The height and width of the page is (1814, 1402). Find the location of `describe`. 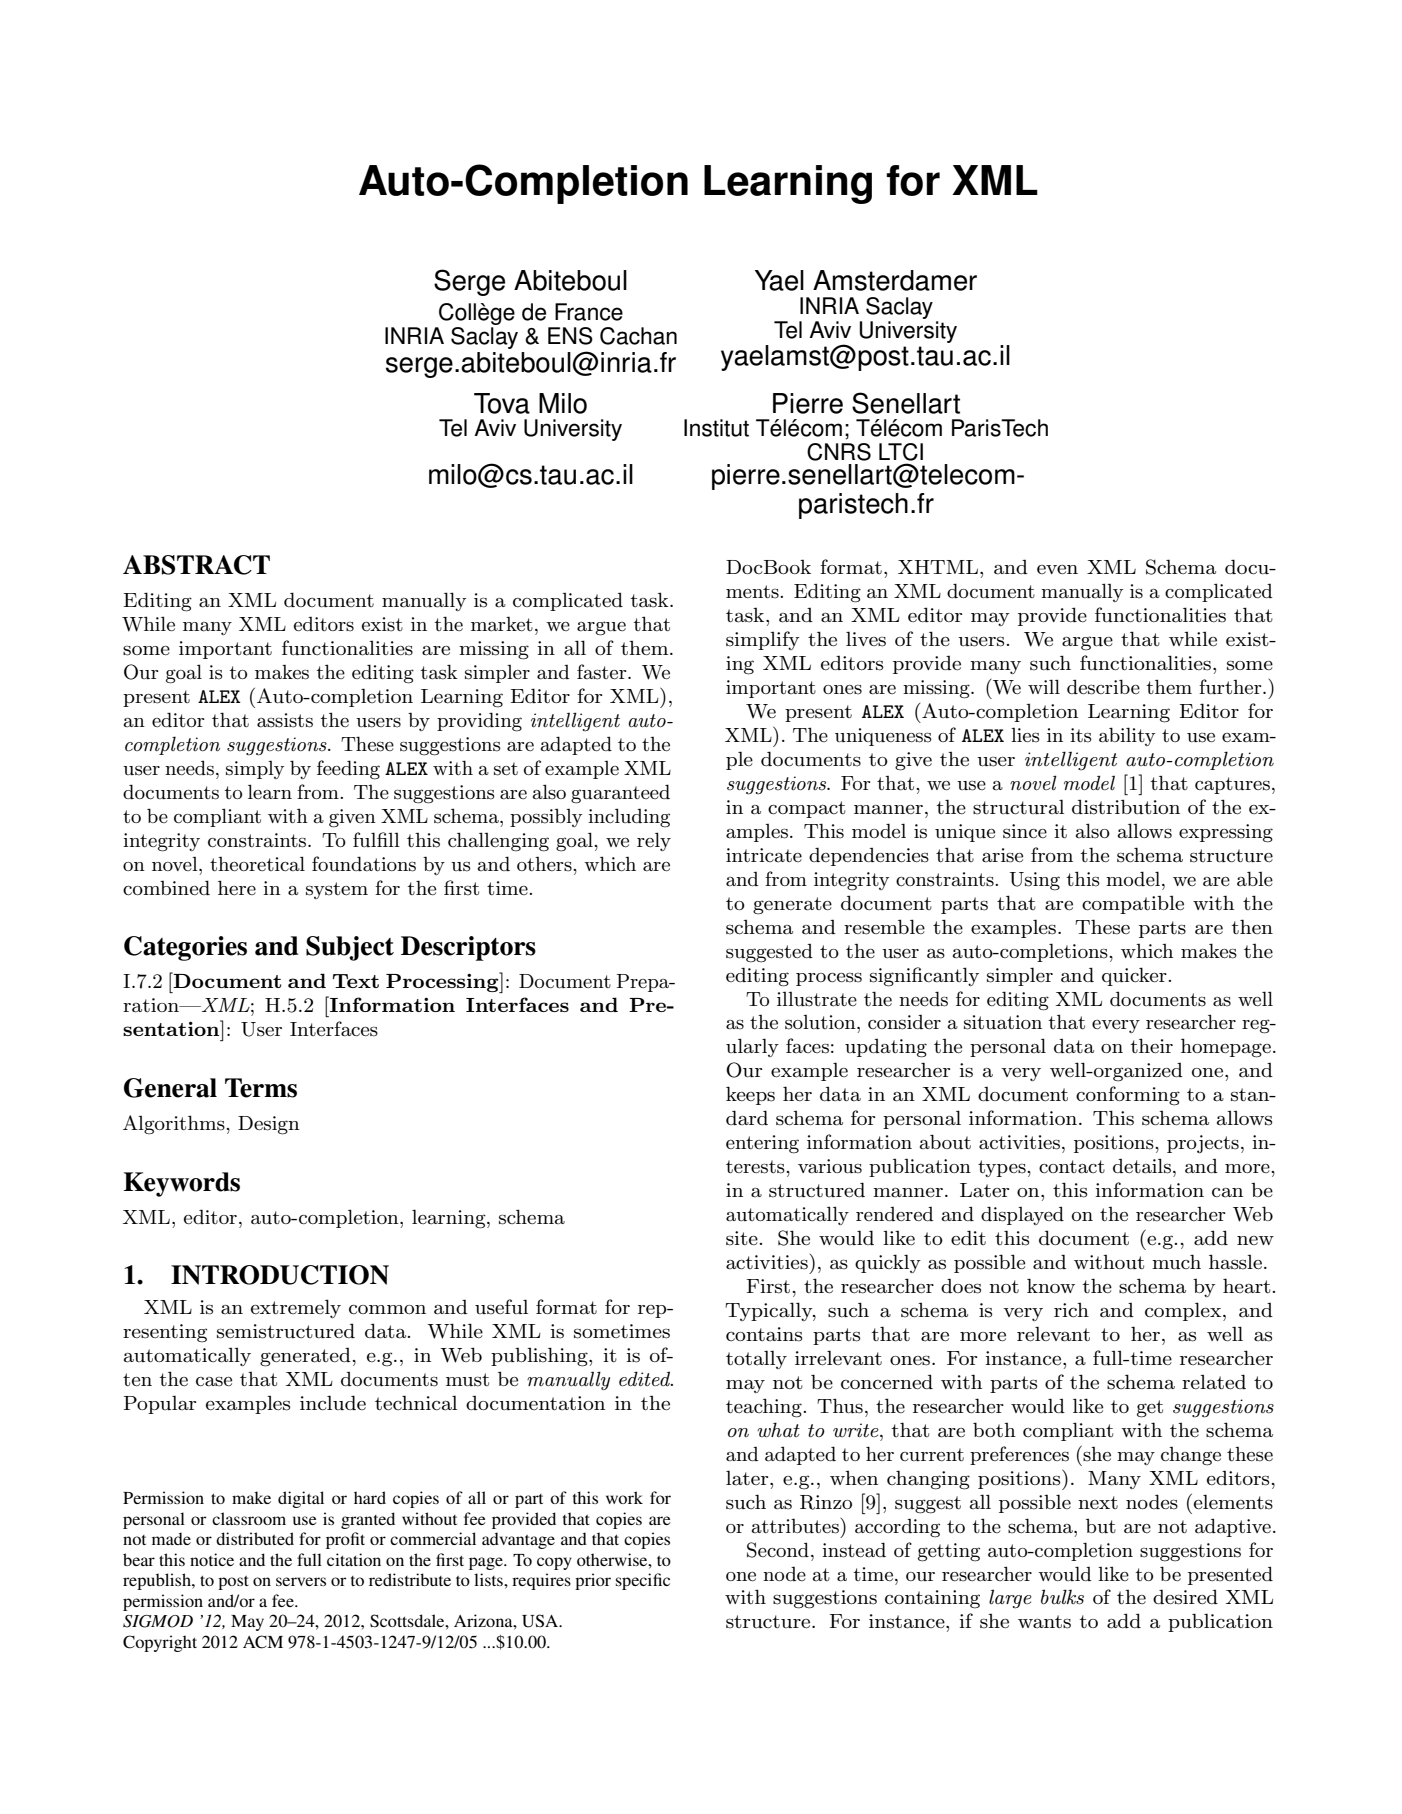

describe is located at coordinates (1103, 687).
